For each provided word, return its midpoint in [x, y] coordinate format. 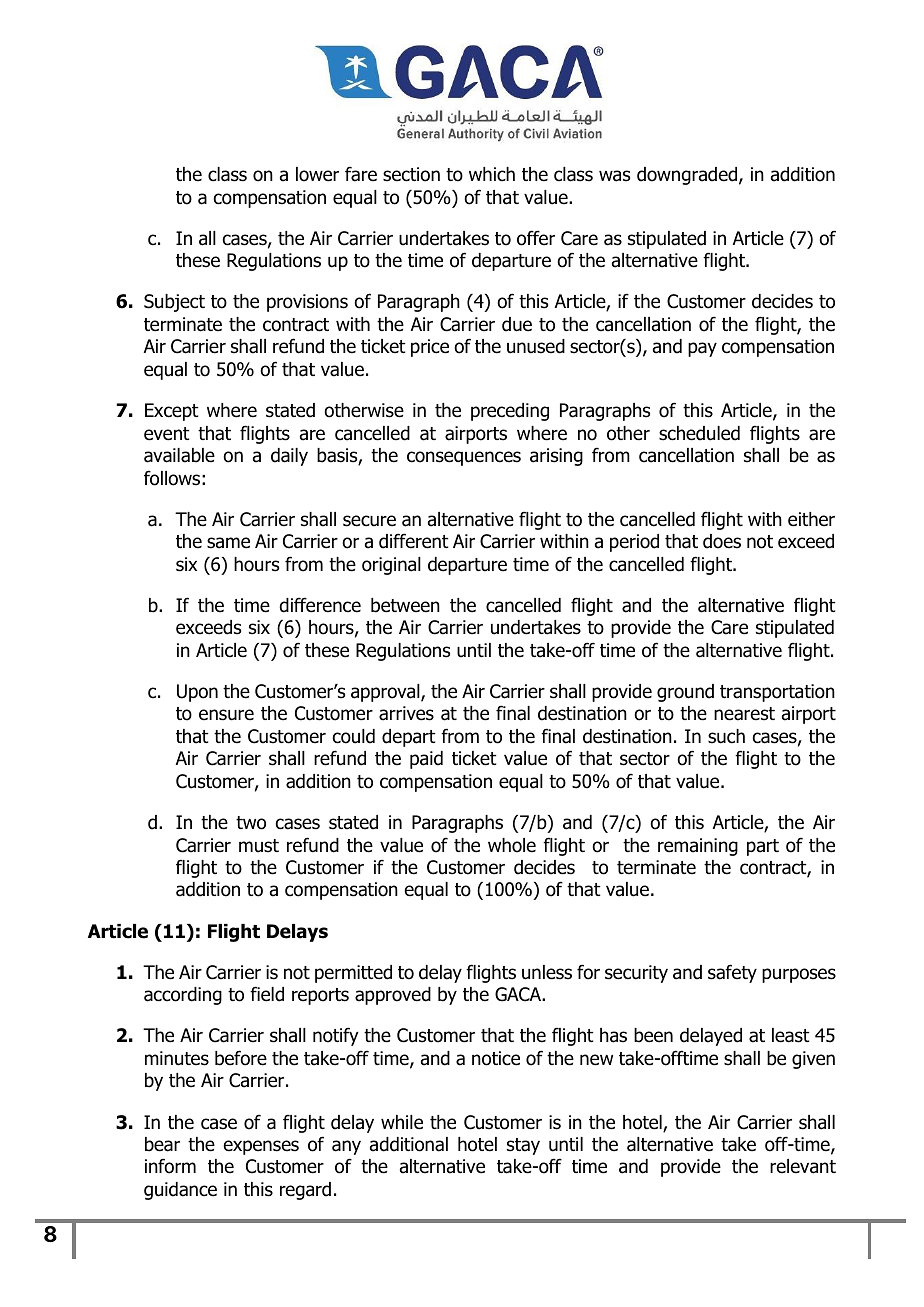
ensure [226, 715]
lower [317, 174]
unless [547, 972]
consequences [464, 458]
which [492, 174]
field [267, 994]
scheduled [699, 433]
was [614, 176]
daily [289, 457]
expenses [261, 1147]
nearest [744, 714]
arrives [406, 713]
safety [732, 973]
